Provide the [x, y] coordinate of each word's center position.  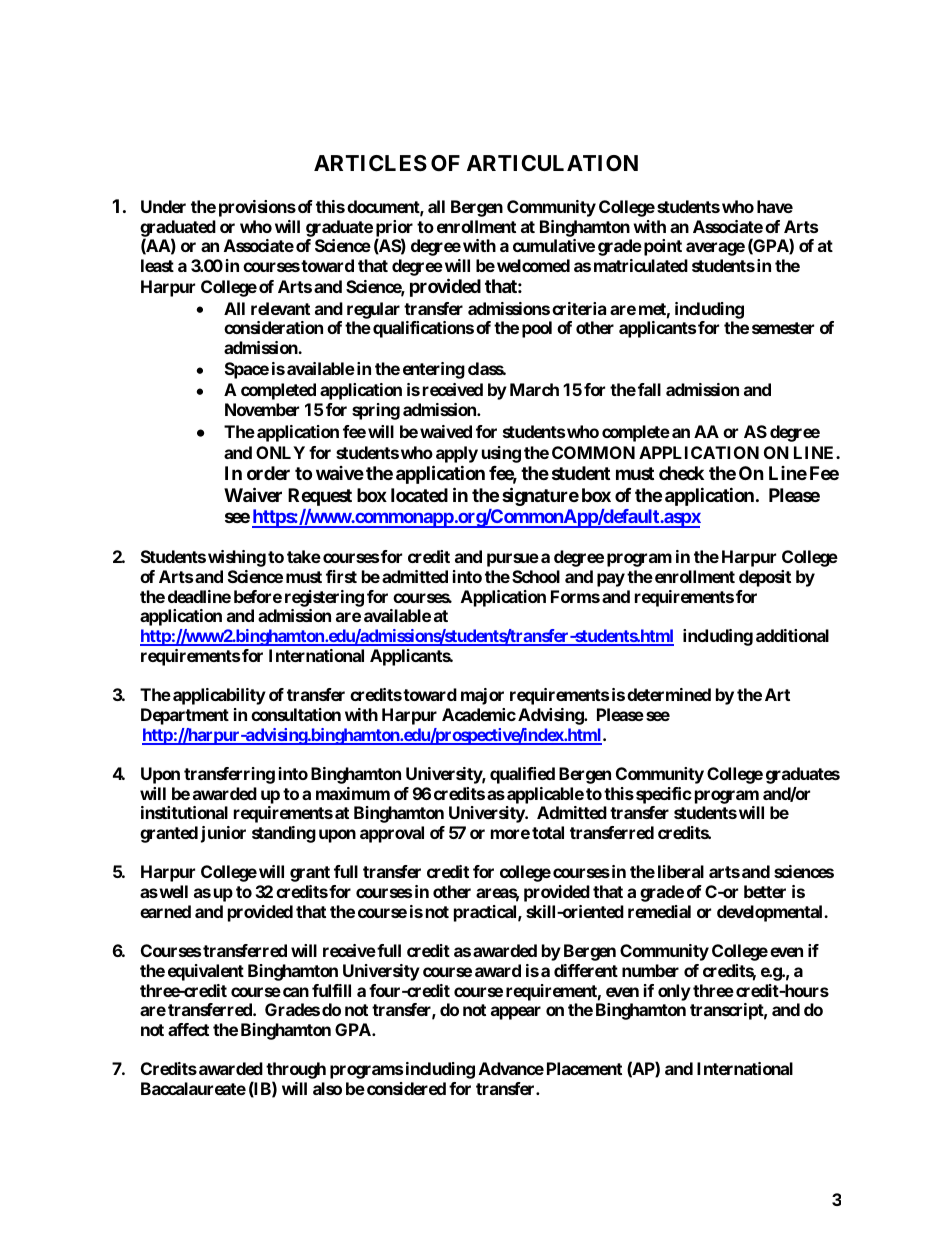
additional [792, 635]
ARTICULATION [552, 163]
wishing [237, 558]
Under [163, 206]
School [536, 576]
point [663, 247]
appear [516, 1013]
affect [188, 1029]
